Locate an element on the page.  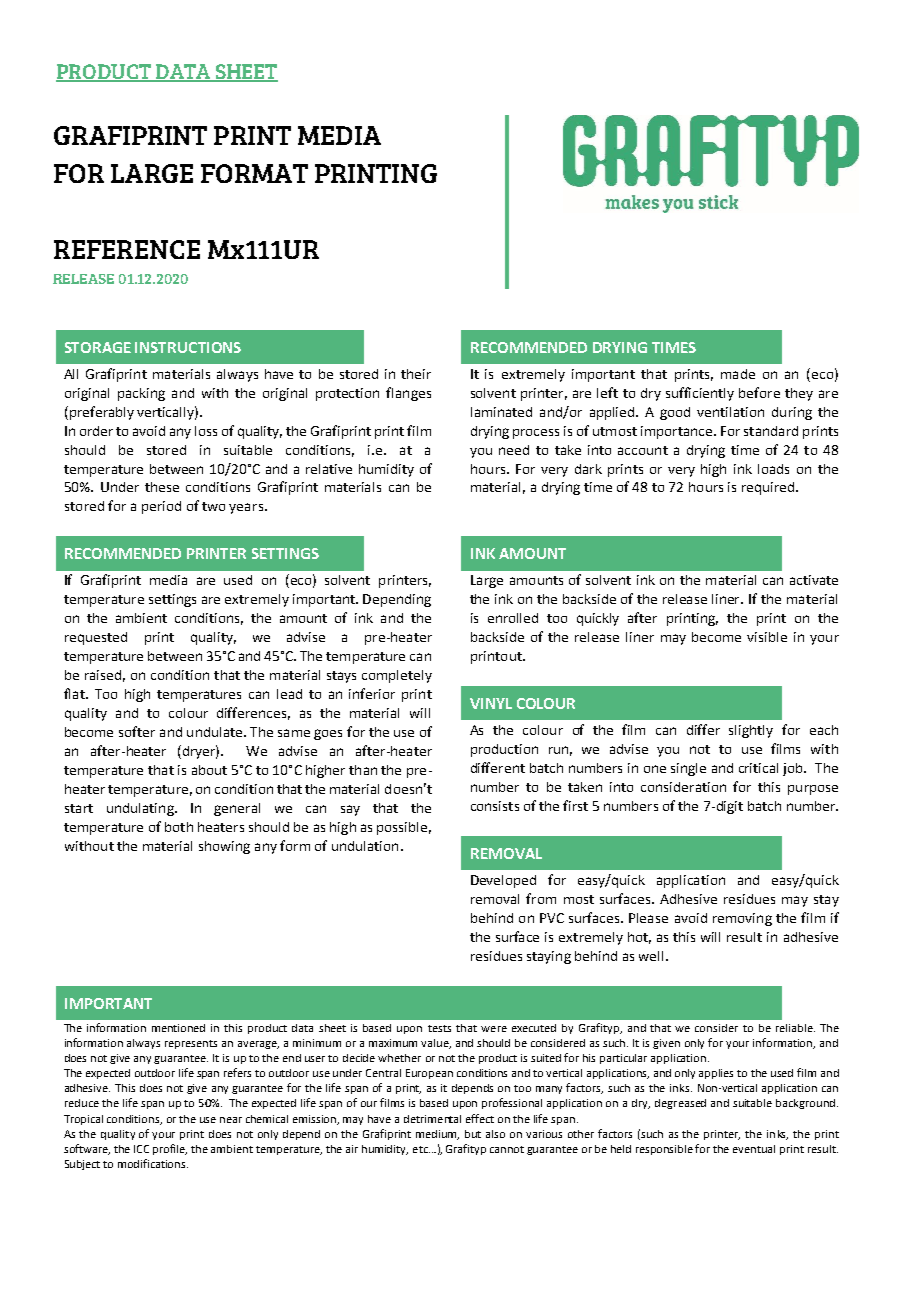
need is located at coordinates (514, 450).
